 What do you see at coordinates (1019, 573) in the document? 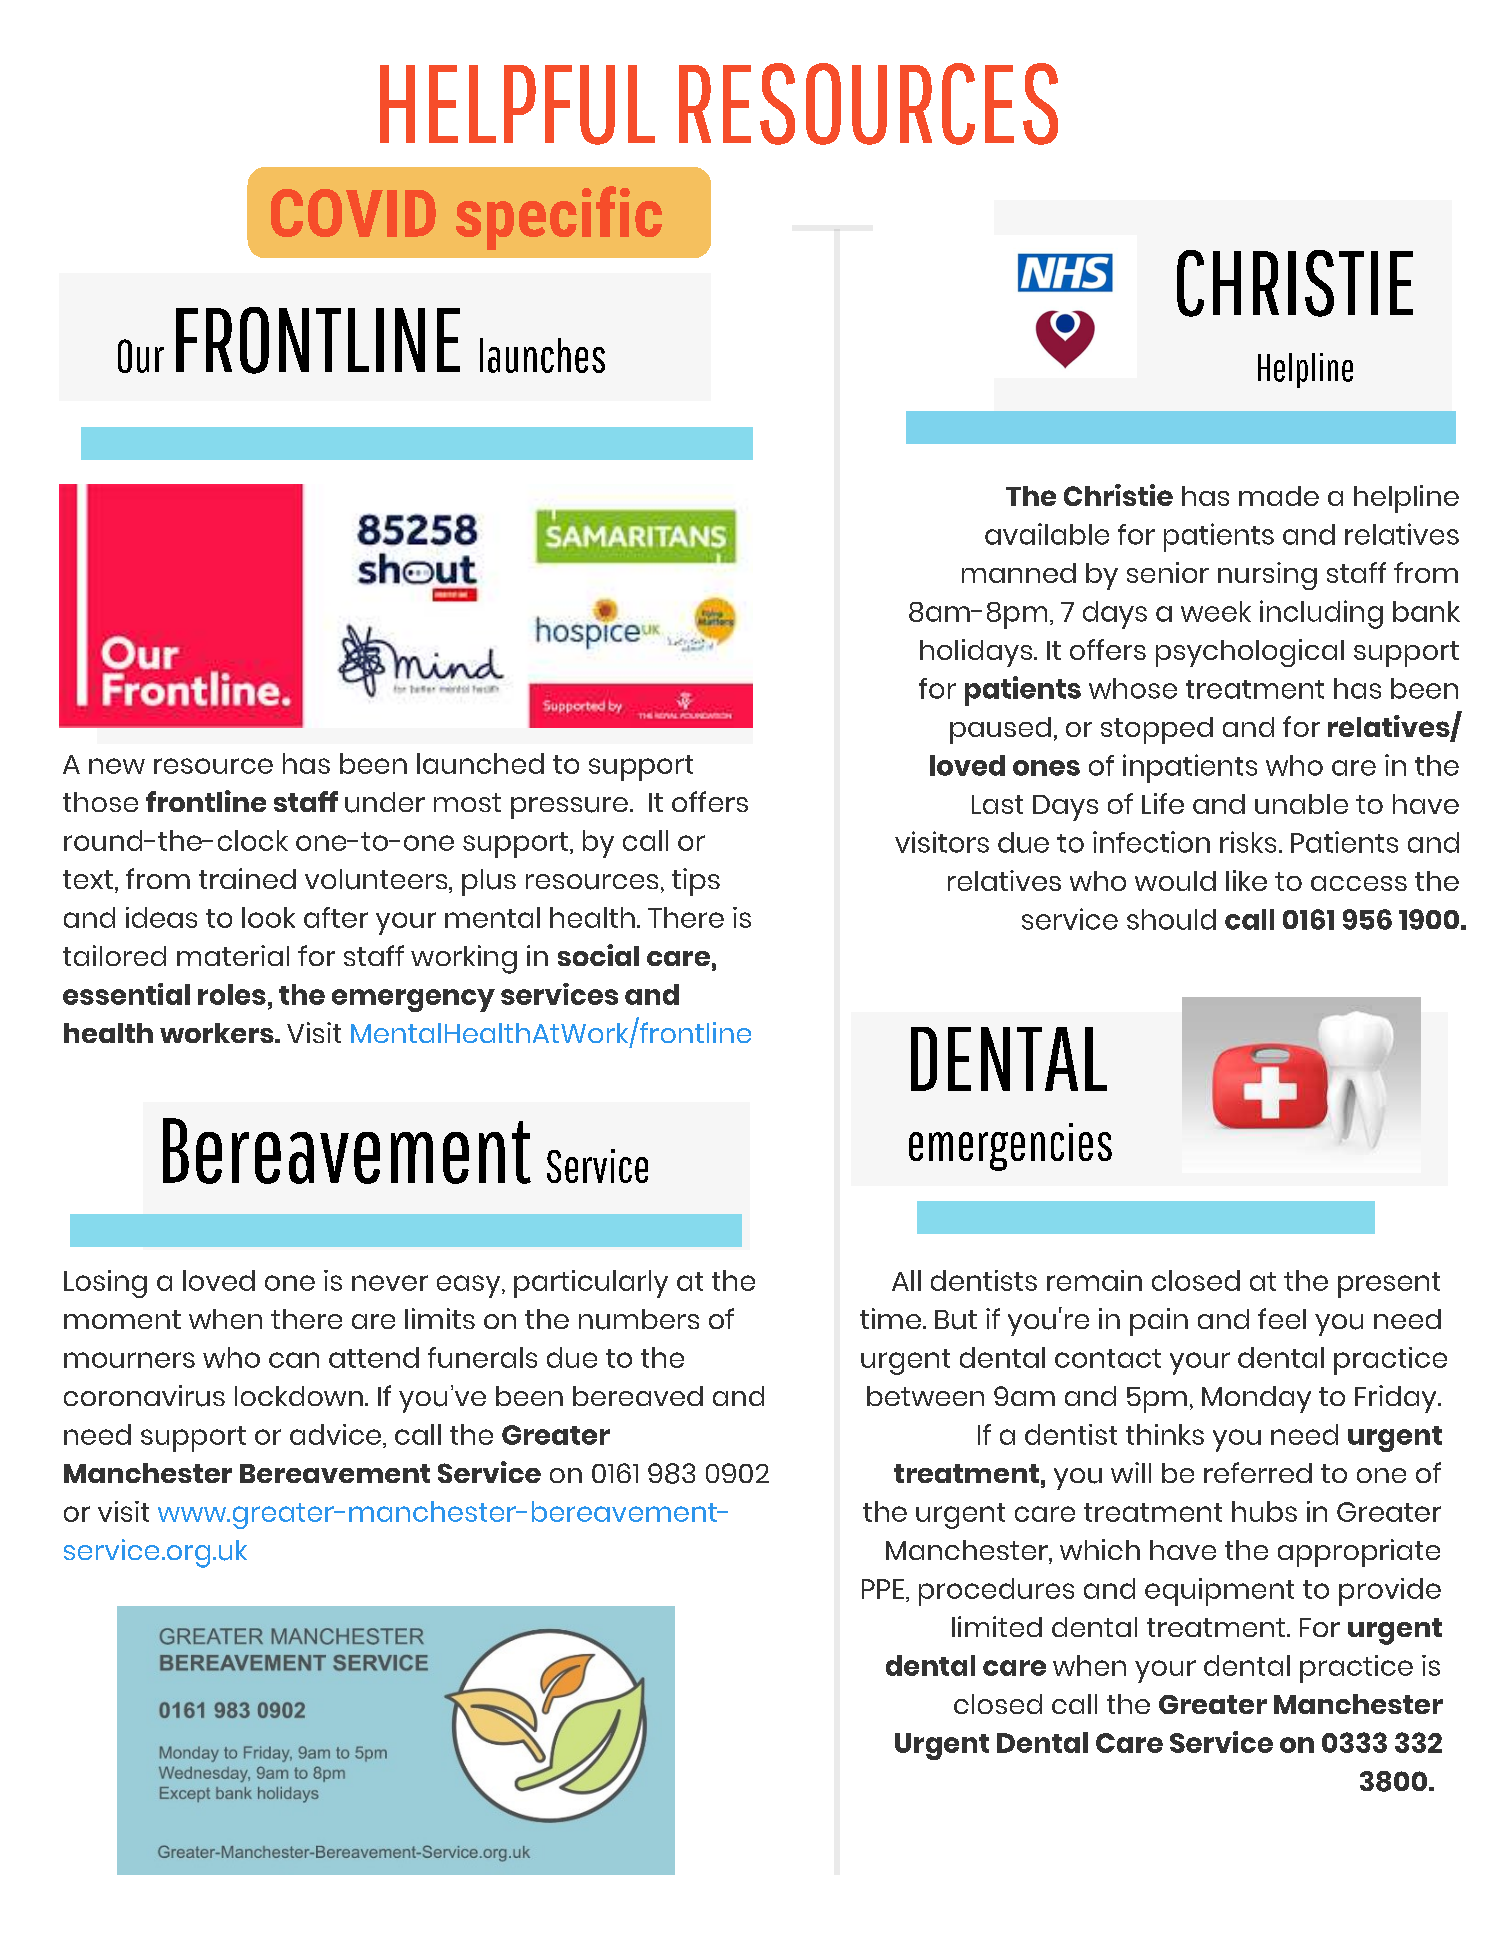
I see `manned` at bounding box center [1019, 573].
